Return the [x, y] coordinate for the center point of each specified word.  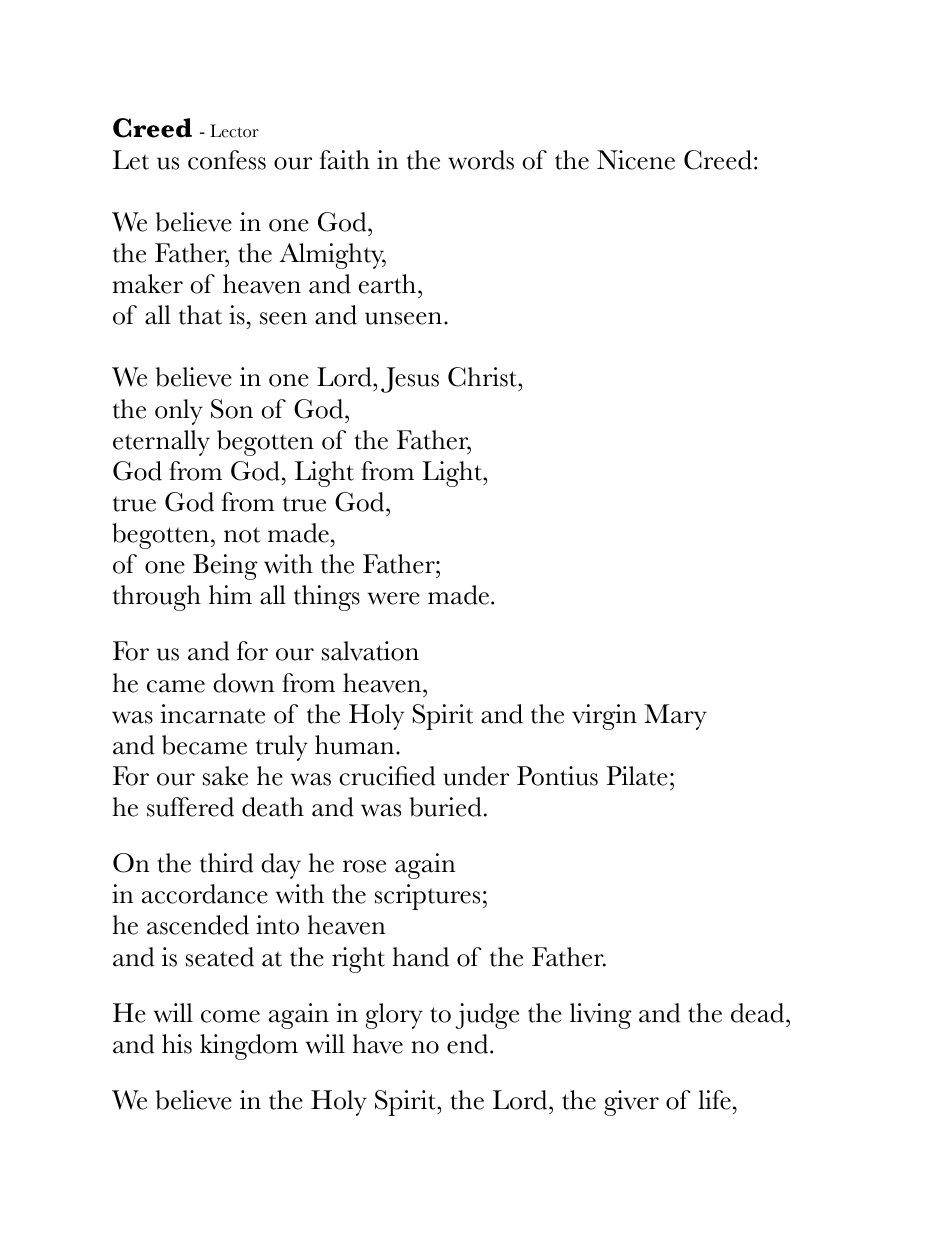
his [177, 1044]
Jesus [410, 380]
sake [225, 776]
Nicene [636, 160]
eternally [161, 443]
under [476, 776]
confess [227, 160]
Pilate [637, 776]
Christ [483, 377]
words [481, 160]
